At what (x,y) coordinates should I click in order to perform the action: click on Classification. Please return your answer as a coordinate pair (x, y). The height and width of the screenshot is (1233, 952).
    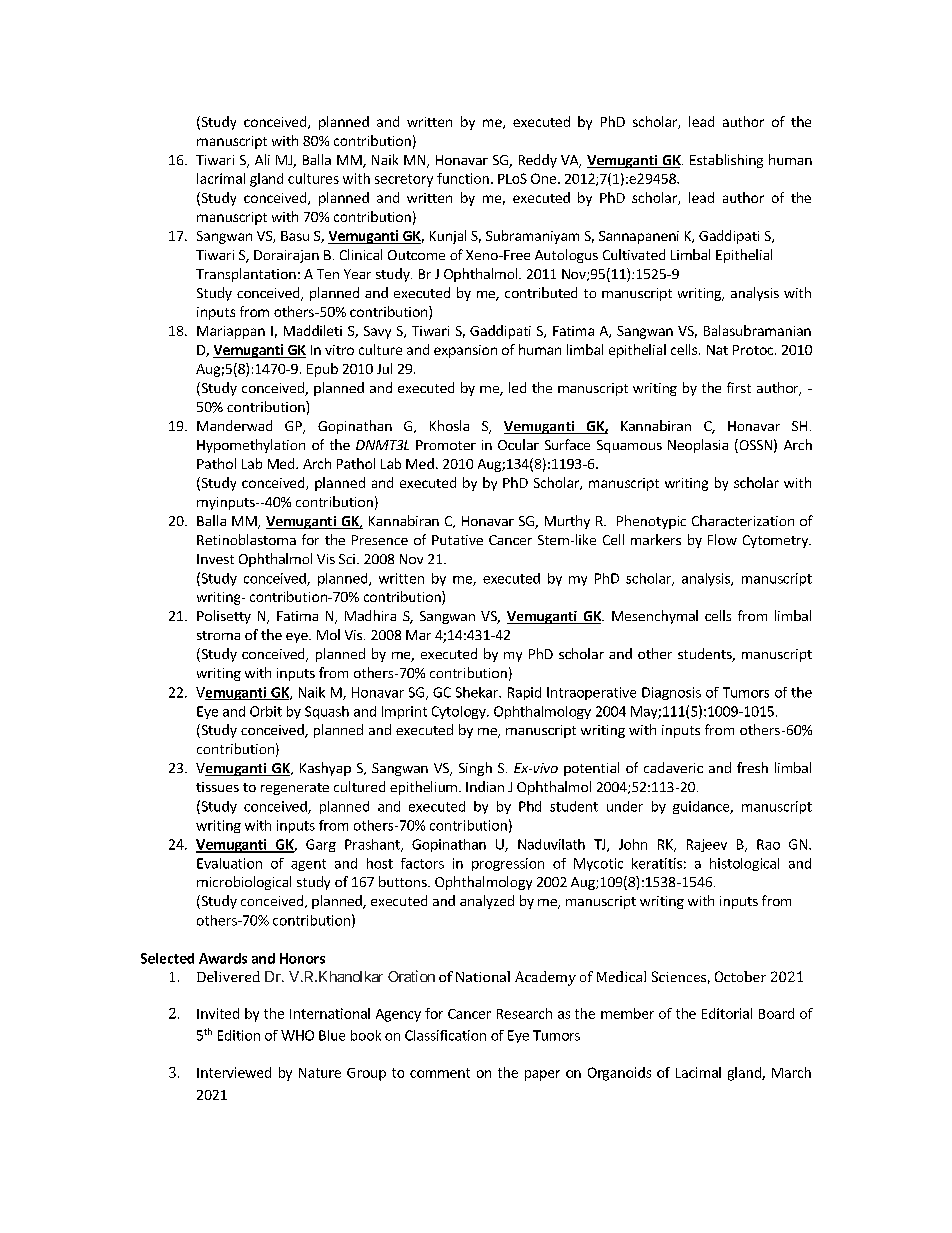
    Looking at the image, I should click on (445, 1035).
